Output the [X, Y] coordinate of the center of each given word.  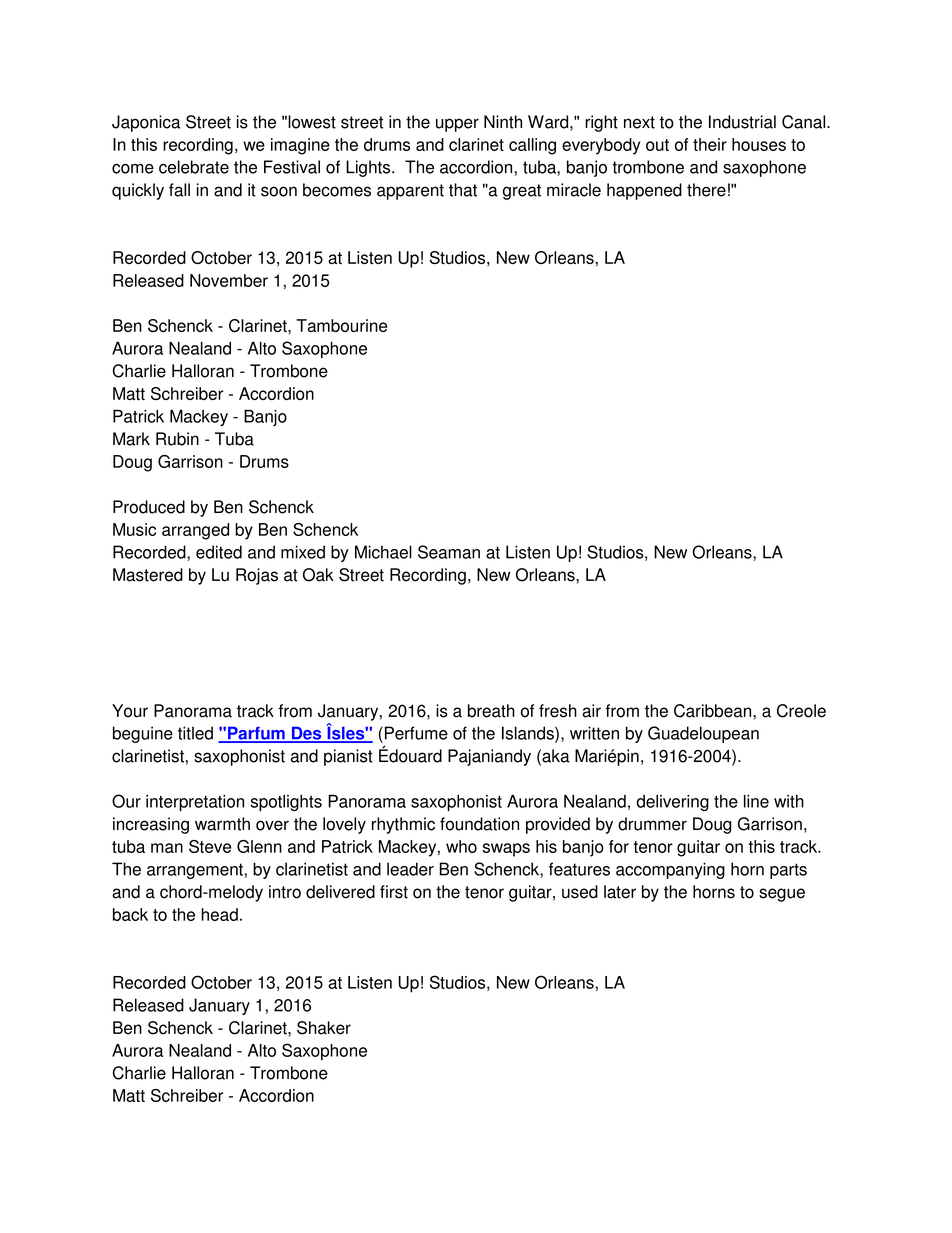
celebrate [194, 167]
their [710, 144]
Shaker [324, 1028]
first [394, 892]
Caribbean [714, 711]
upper [457, 125]
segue [782, 895]
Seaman [449, 552]
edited [219, 552]
